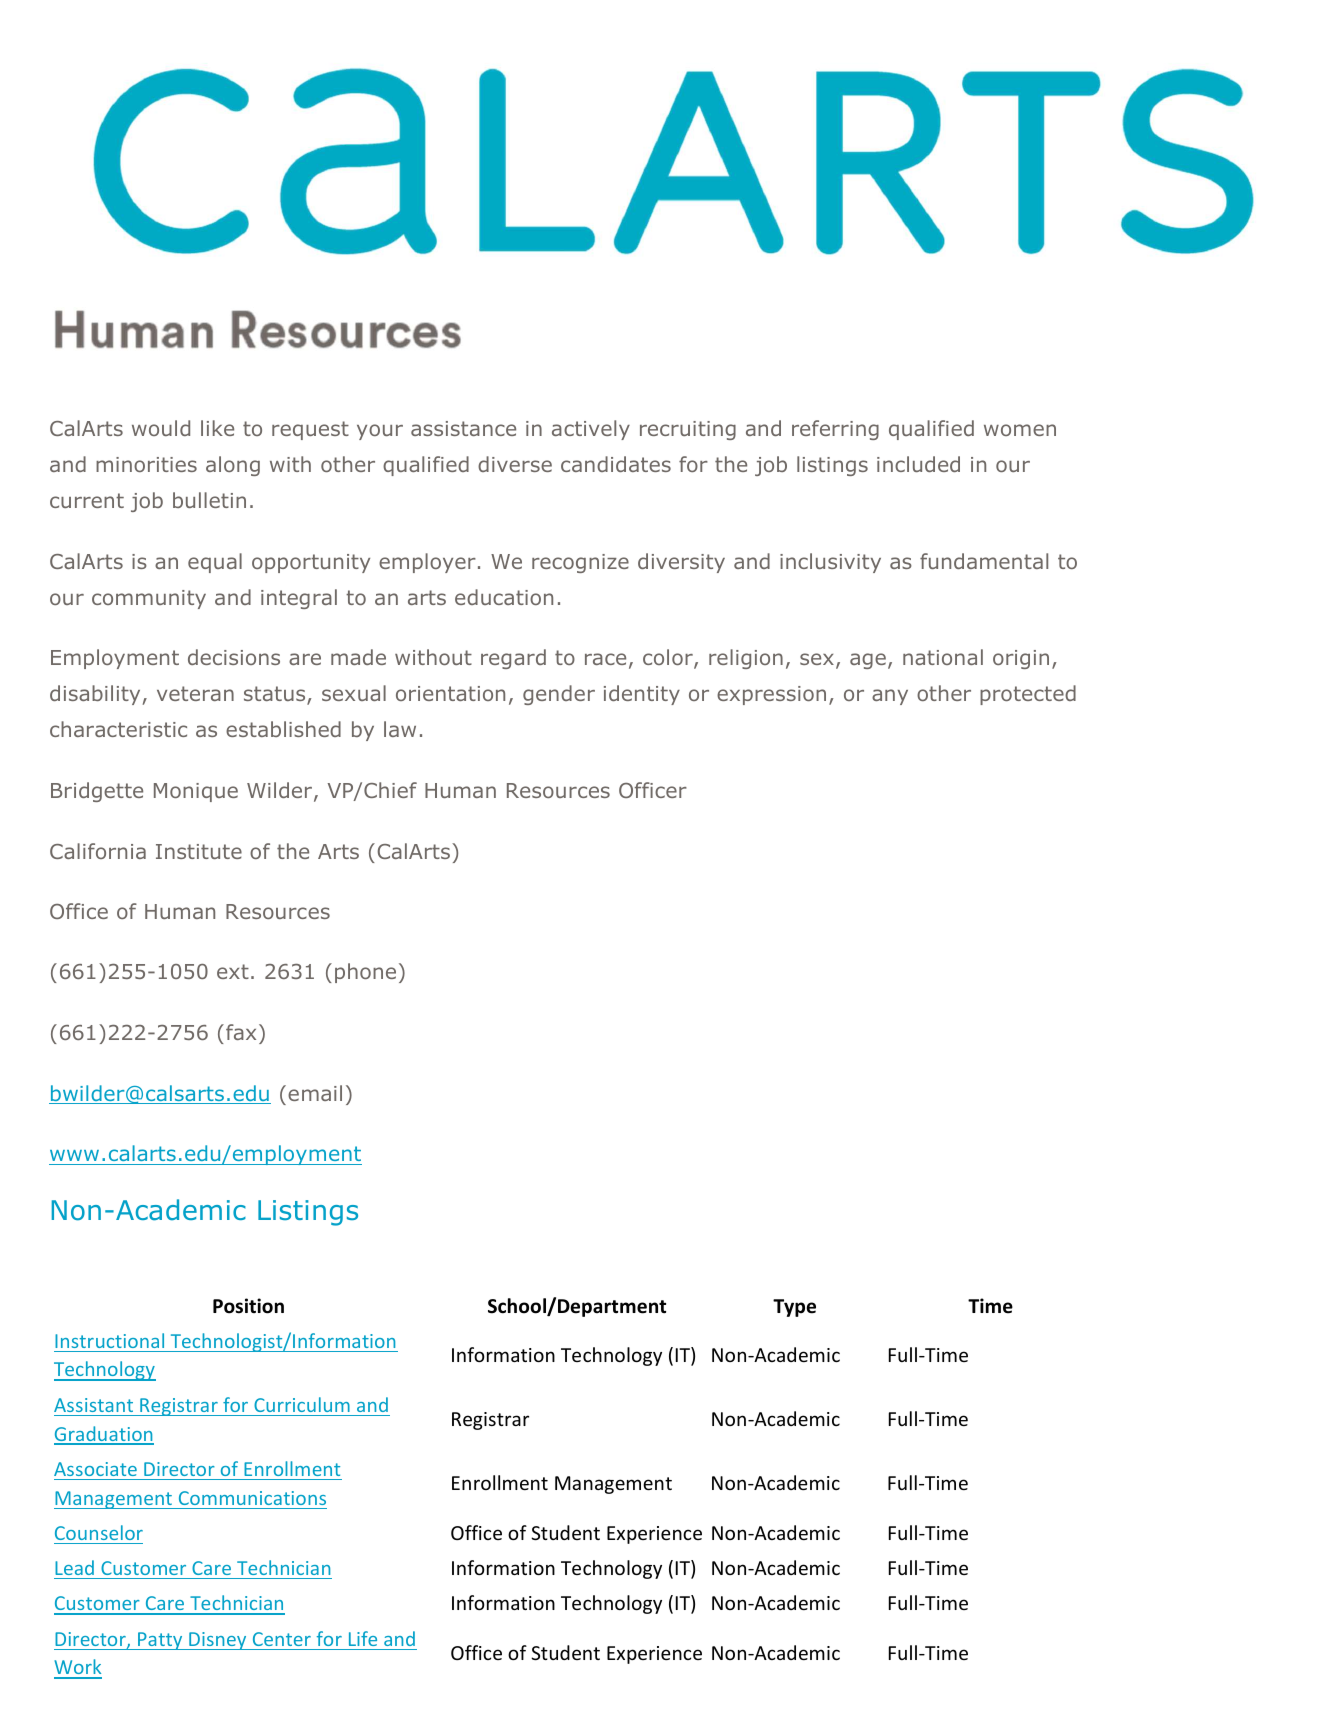 Image resolution: width=1335 pixels, height=1728 pixels. I want to click on email, so click(315, 1093).
